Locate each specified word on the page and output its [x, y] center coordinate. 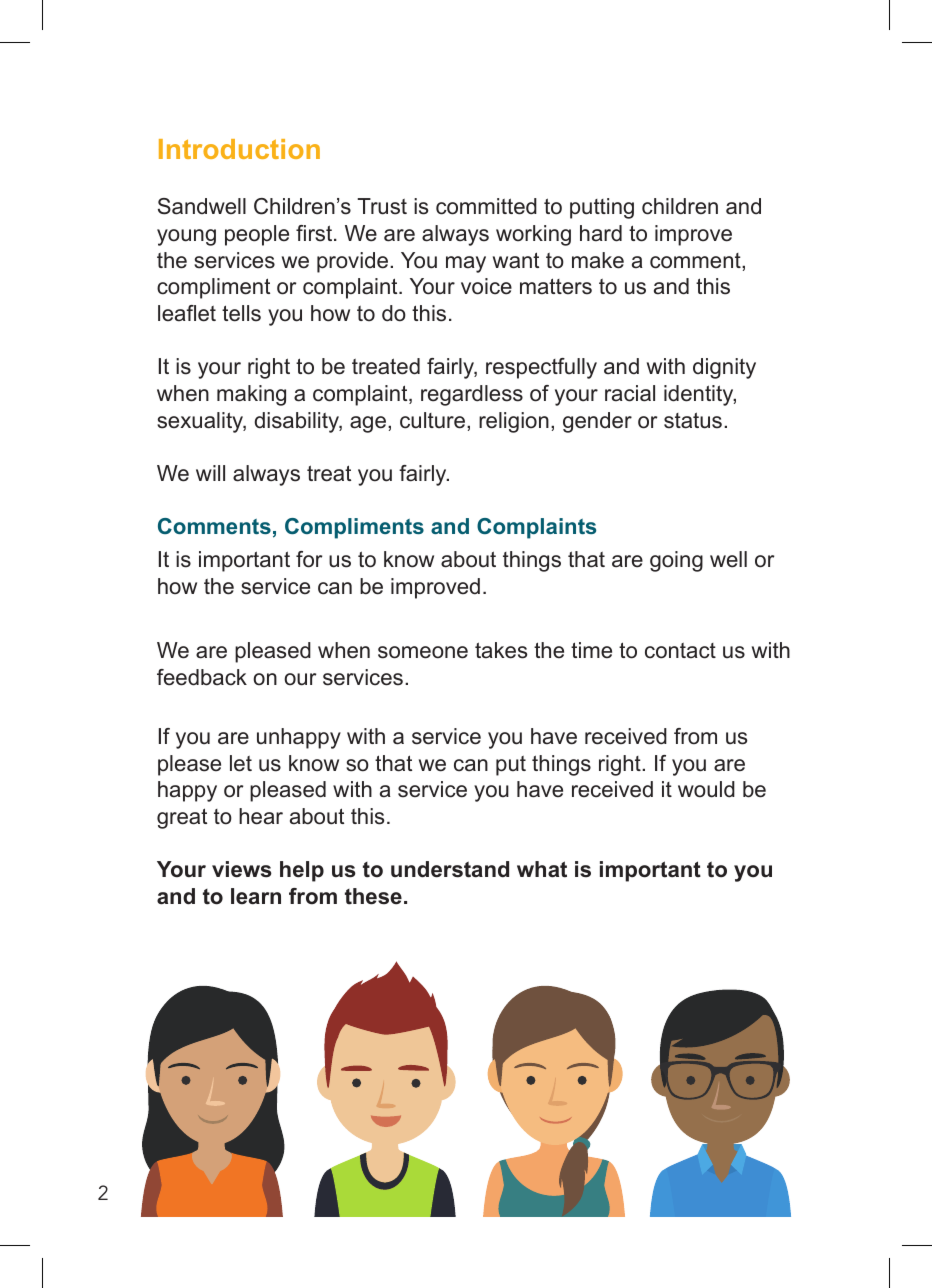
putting [602, 208]
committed [486, 206]
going [676, 561]
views [242, 869]
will [210, 473]
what [542, 869]
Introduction [239, 149]
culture [434, 420]
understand [450, 869]
